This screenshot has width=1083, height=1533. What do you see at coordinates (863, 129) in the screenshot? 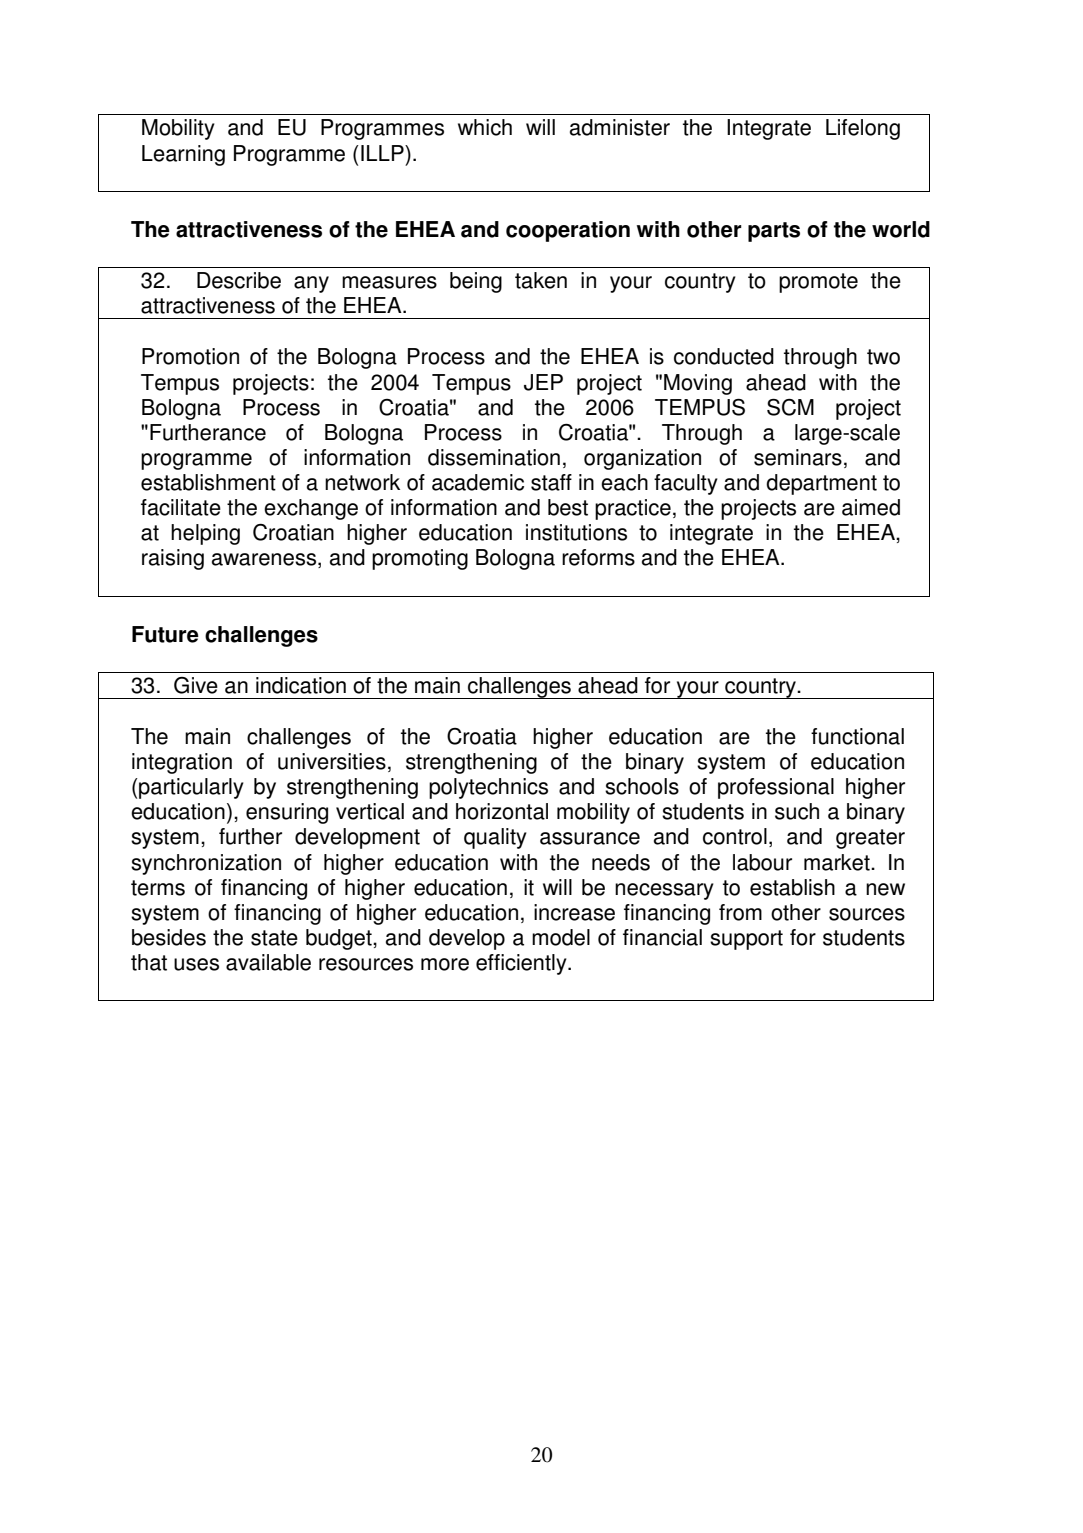
I see `Lifelong` at bounding box center [863, 129].
